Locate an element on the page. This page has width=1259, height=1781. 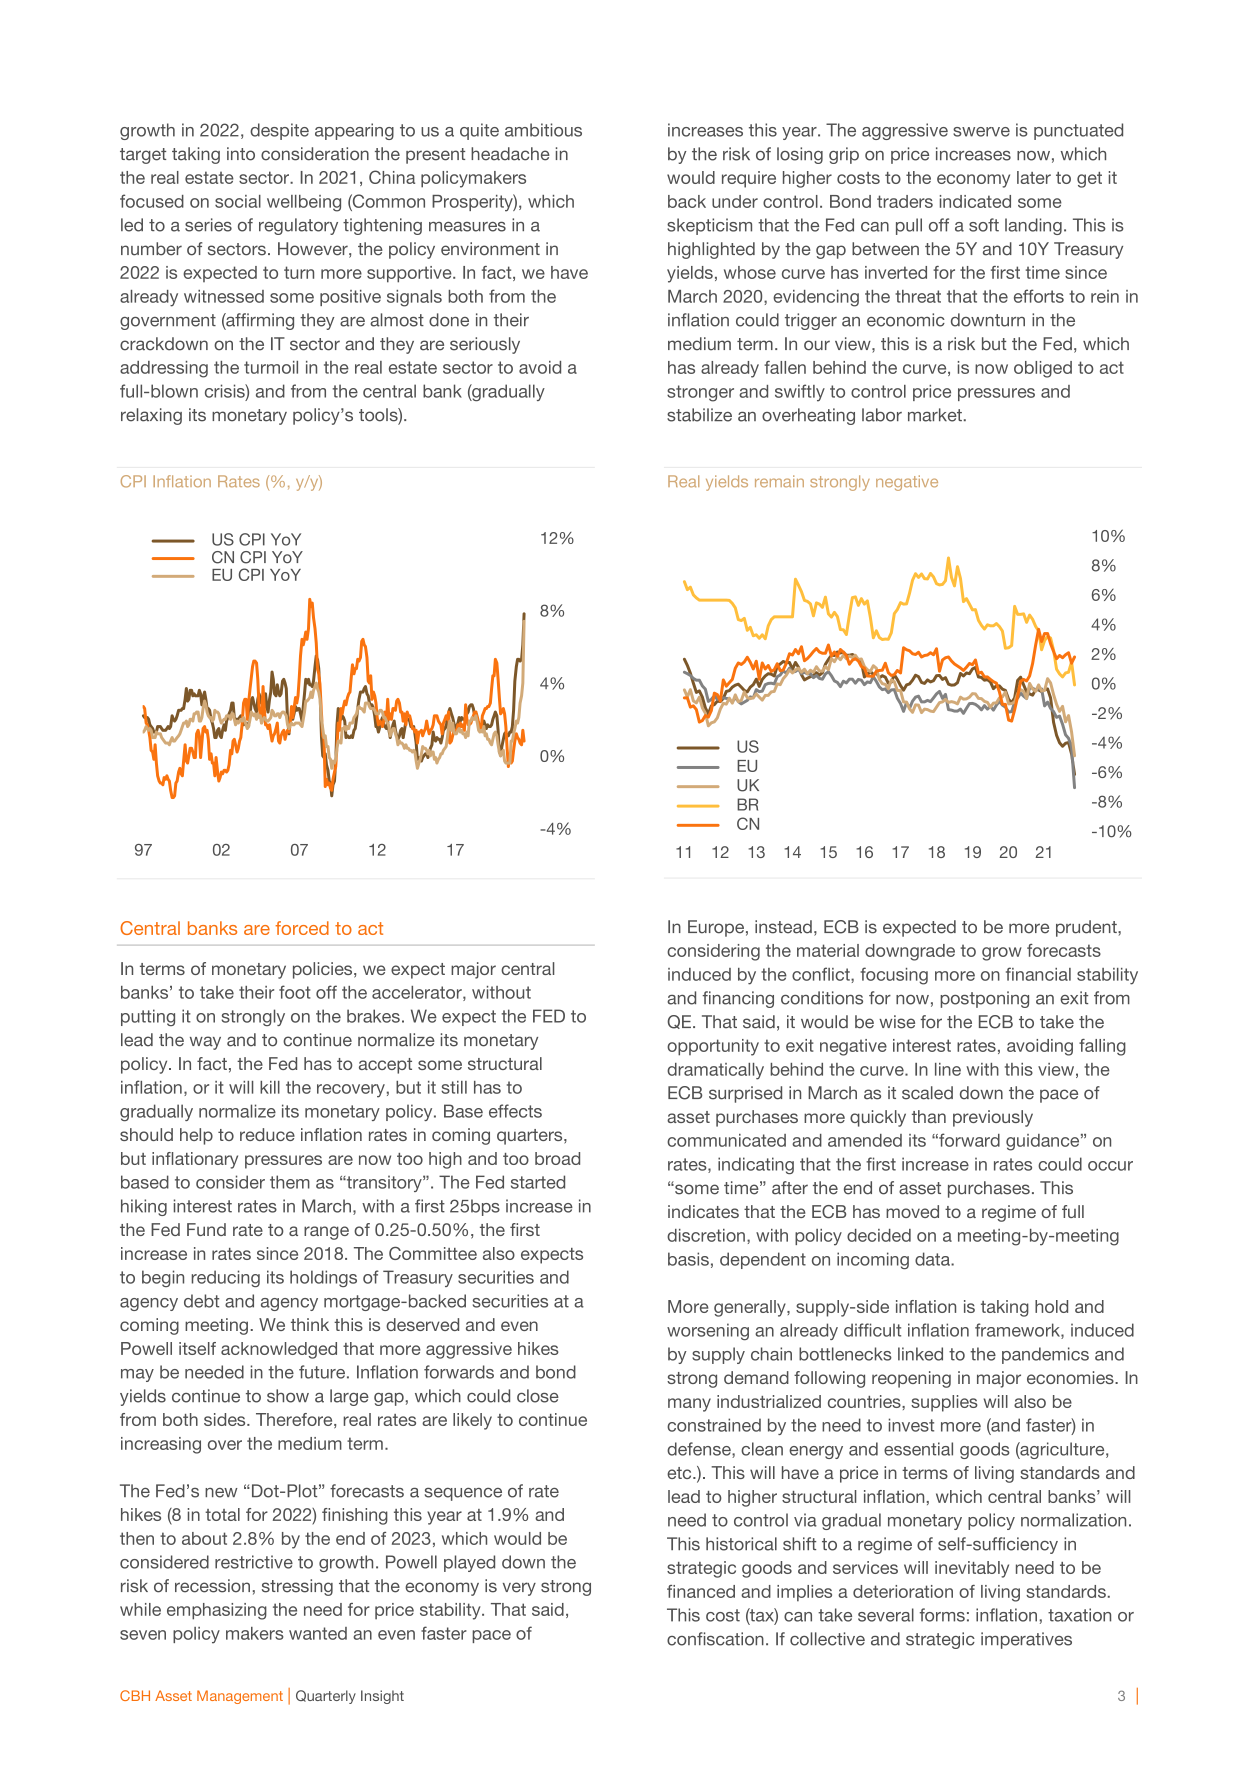
Management is located at coordinates (240, 1697).
